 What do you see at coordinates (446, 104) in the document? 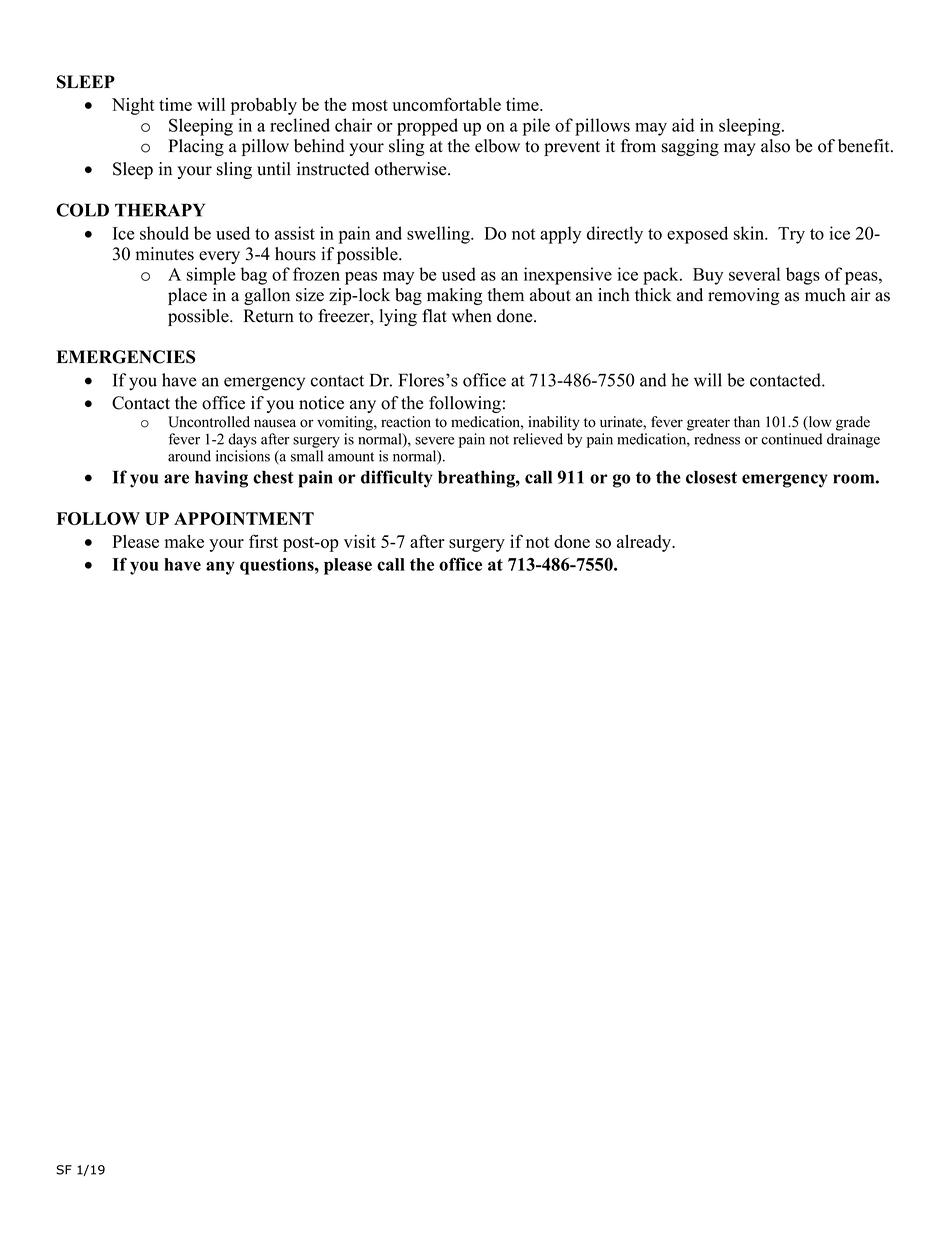
I see `uncomfortable` at bounding box center [446, 104].
